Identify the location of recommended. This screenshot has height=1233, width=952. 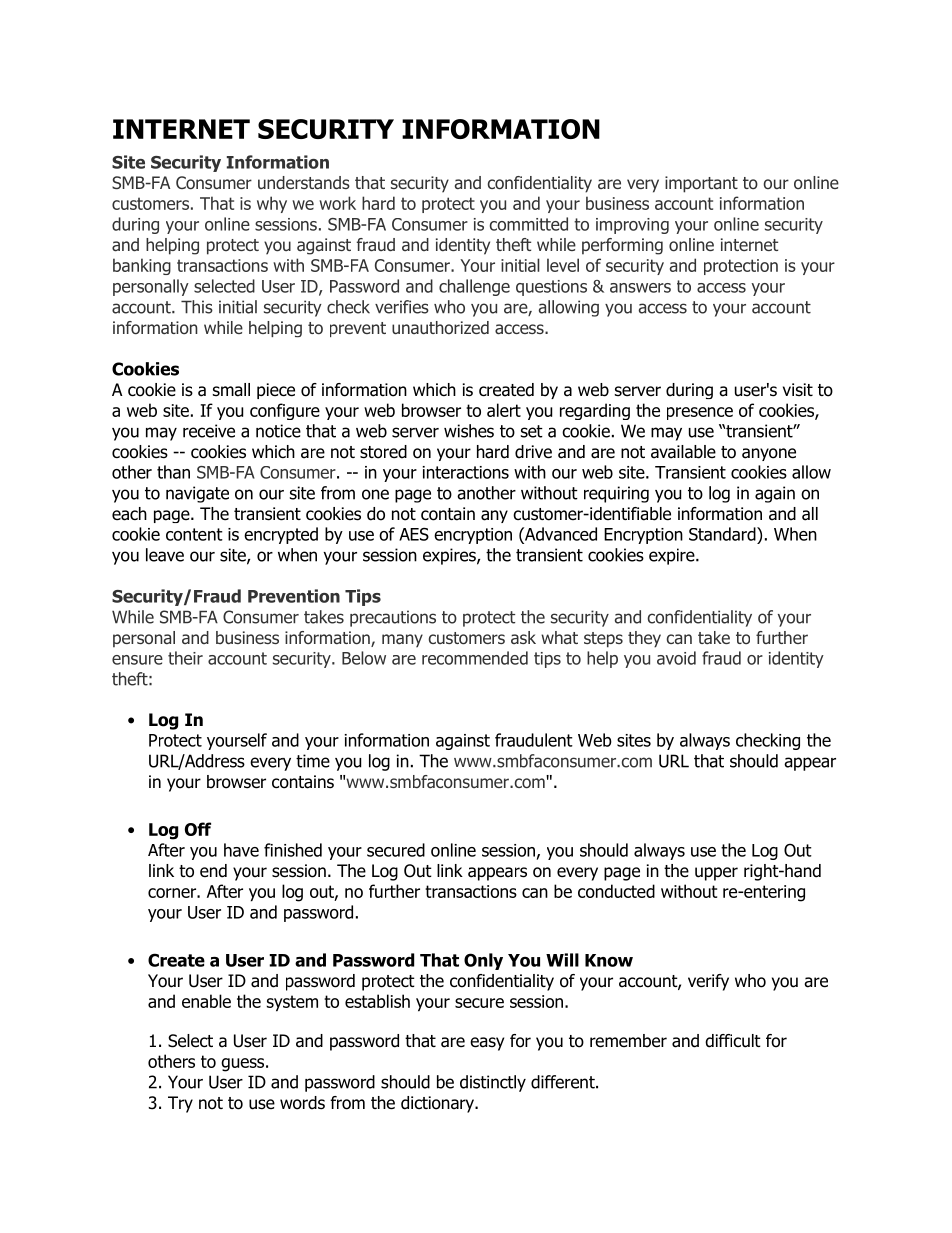
(475, 658).
